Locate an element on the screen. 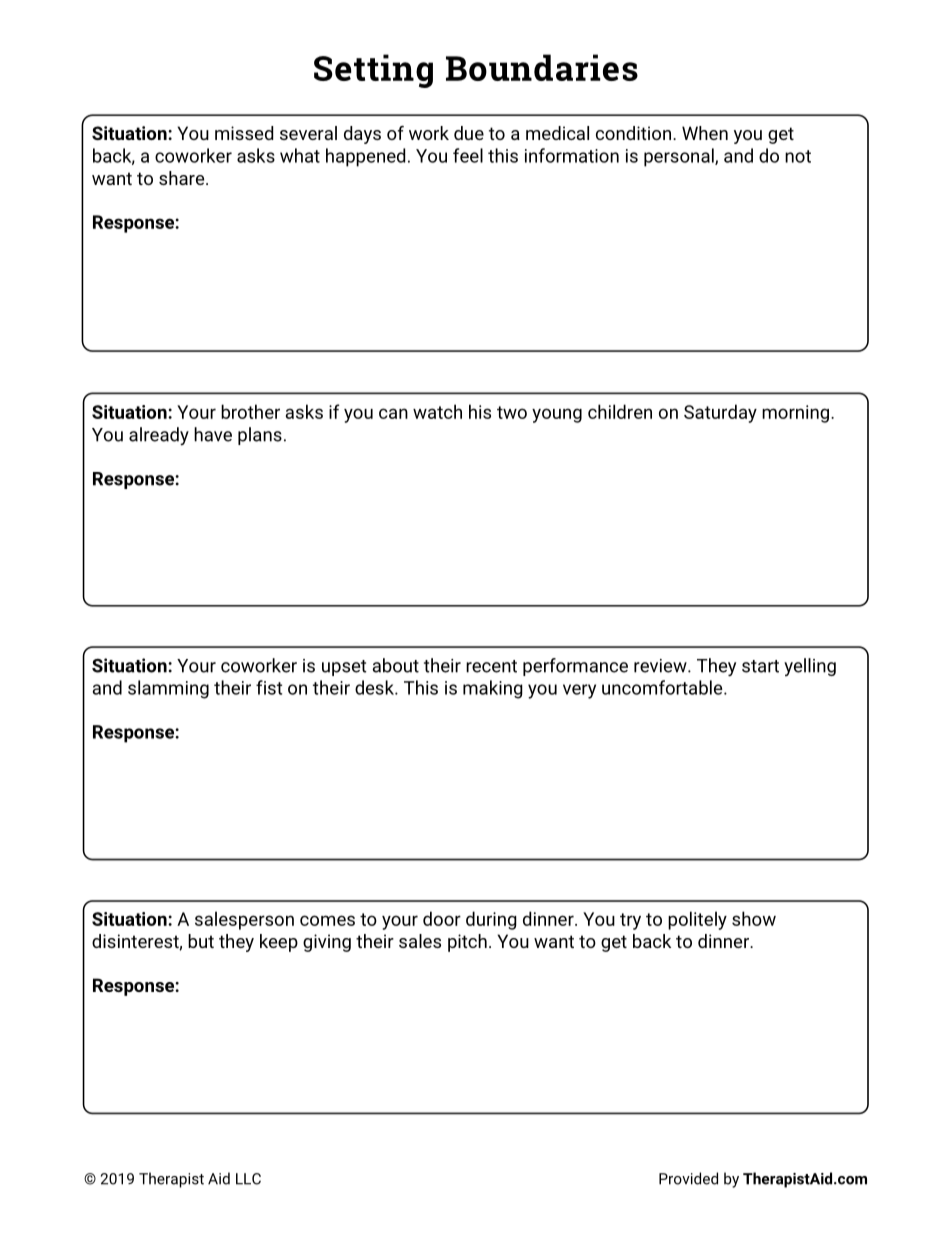 Image resolution: width=952 pixels, height=1233 pixels. politely is located at coordinates (697, 920).
